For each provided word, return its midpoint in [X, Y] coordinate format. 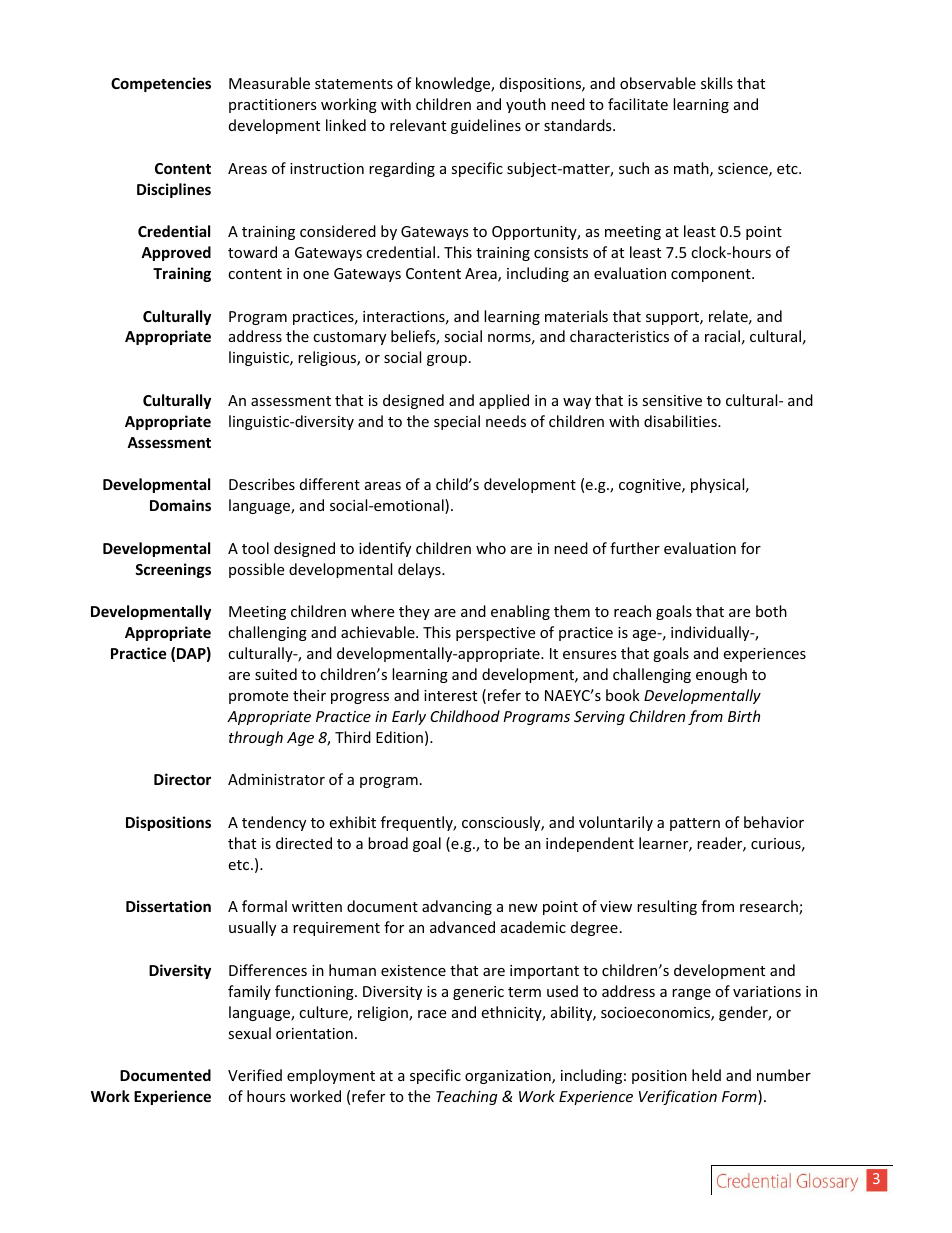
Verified [255, 1075]
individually [711, 633]
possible [256, 570]
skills [717, 83]
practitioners [273, 106]
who [491, 548]
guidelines [486, 126]
